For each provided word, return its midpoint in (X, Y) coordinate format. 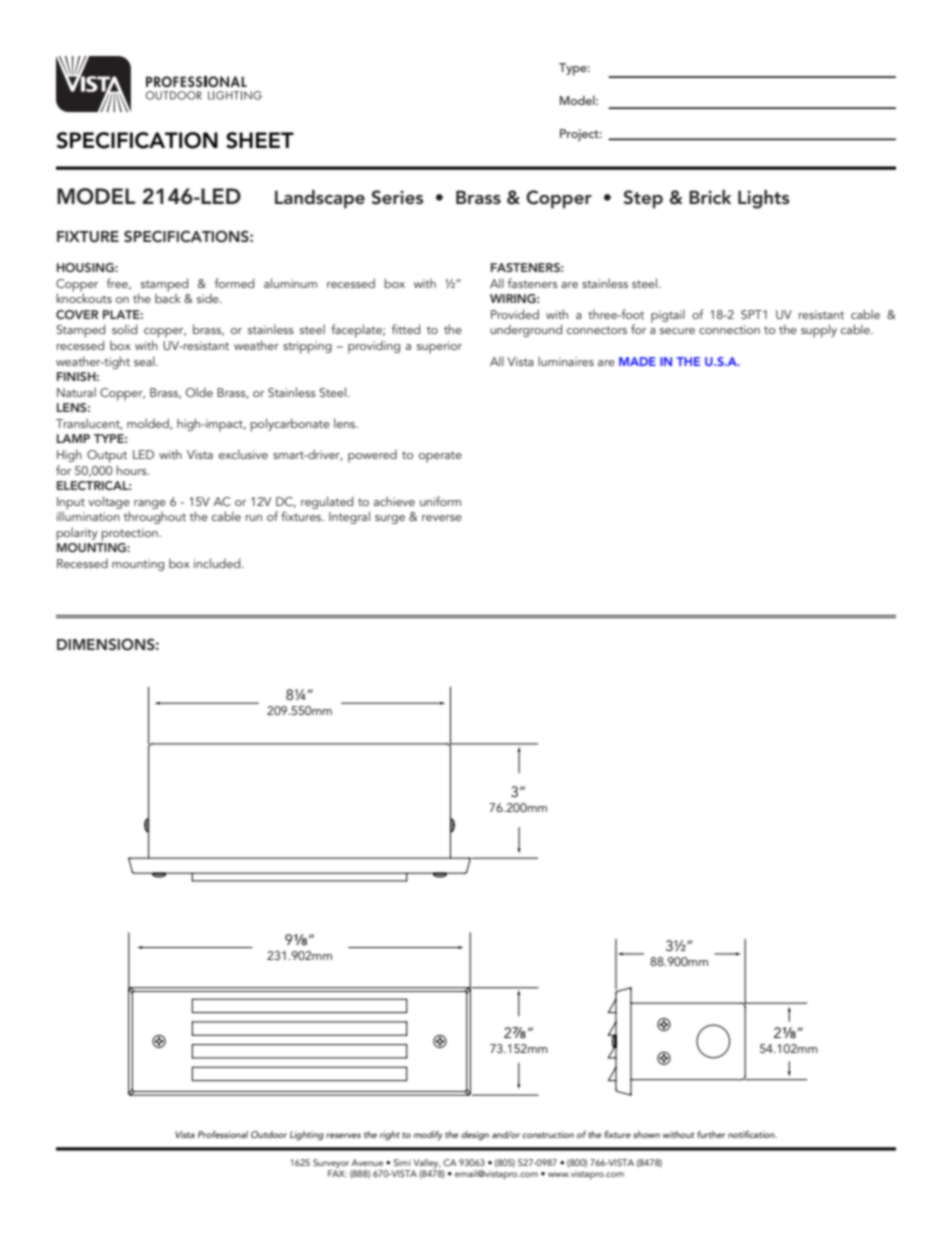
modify (428, 1135)
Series (397, 197)
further (711, 1134)
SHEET (260, 140)
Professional (223, 1134)
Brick (710, 197)
